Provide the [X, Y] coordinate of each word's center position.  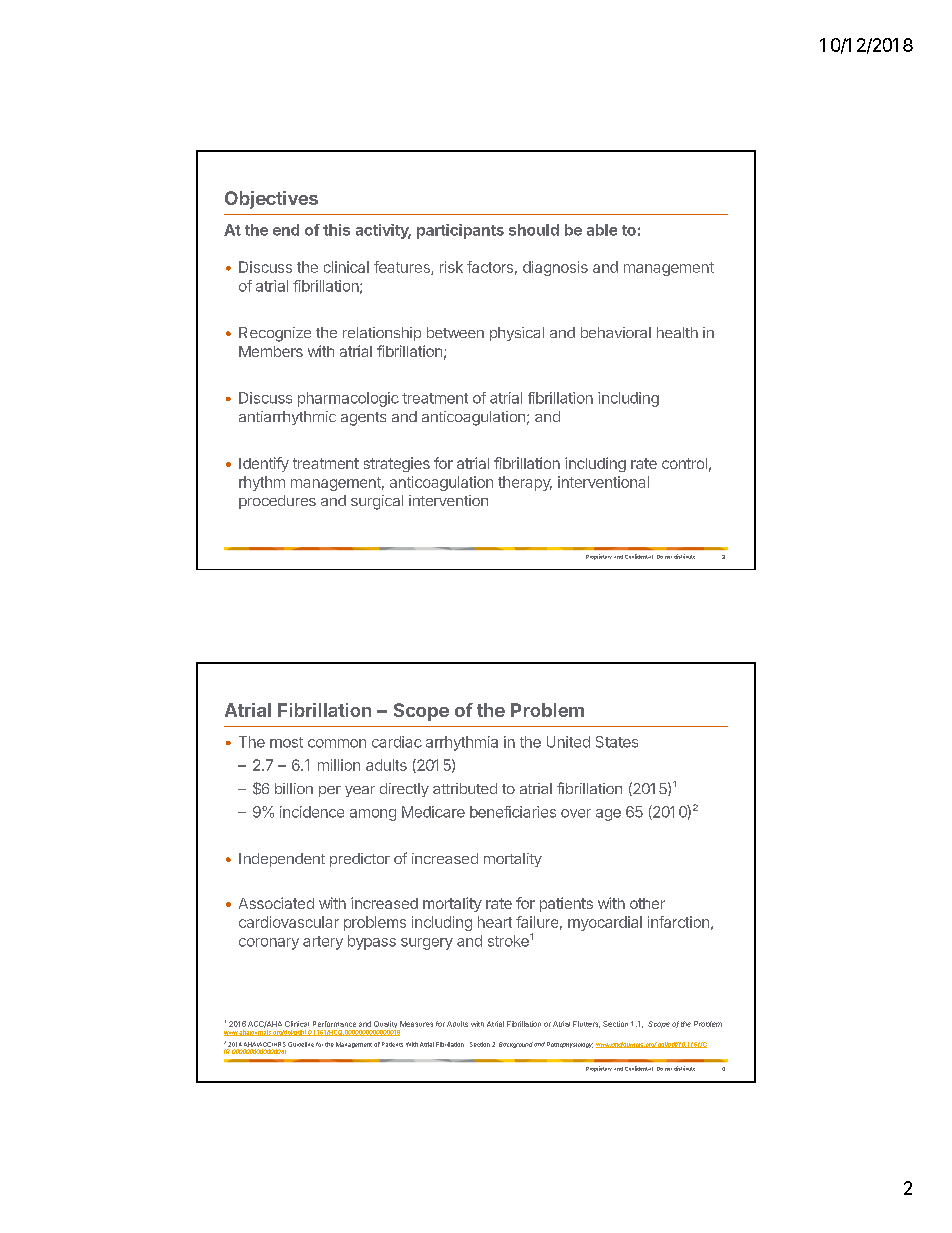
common [337, 743]
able [602, 230]
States [617, 742]
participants [460, 231]
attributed [465, 788]
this [336, 230]
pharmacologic [348, 399]
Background [516, 1045]
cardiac [397, 742]
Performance [334, 1024]
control [684, 463]
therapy [525, 483]
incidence [312, 812]
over [576, 813]
